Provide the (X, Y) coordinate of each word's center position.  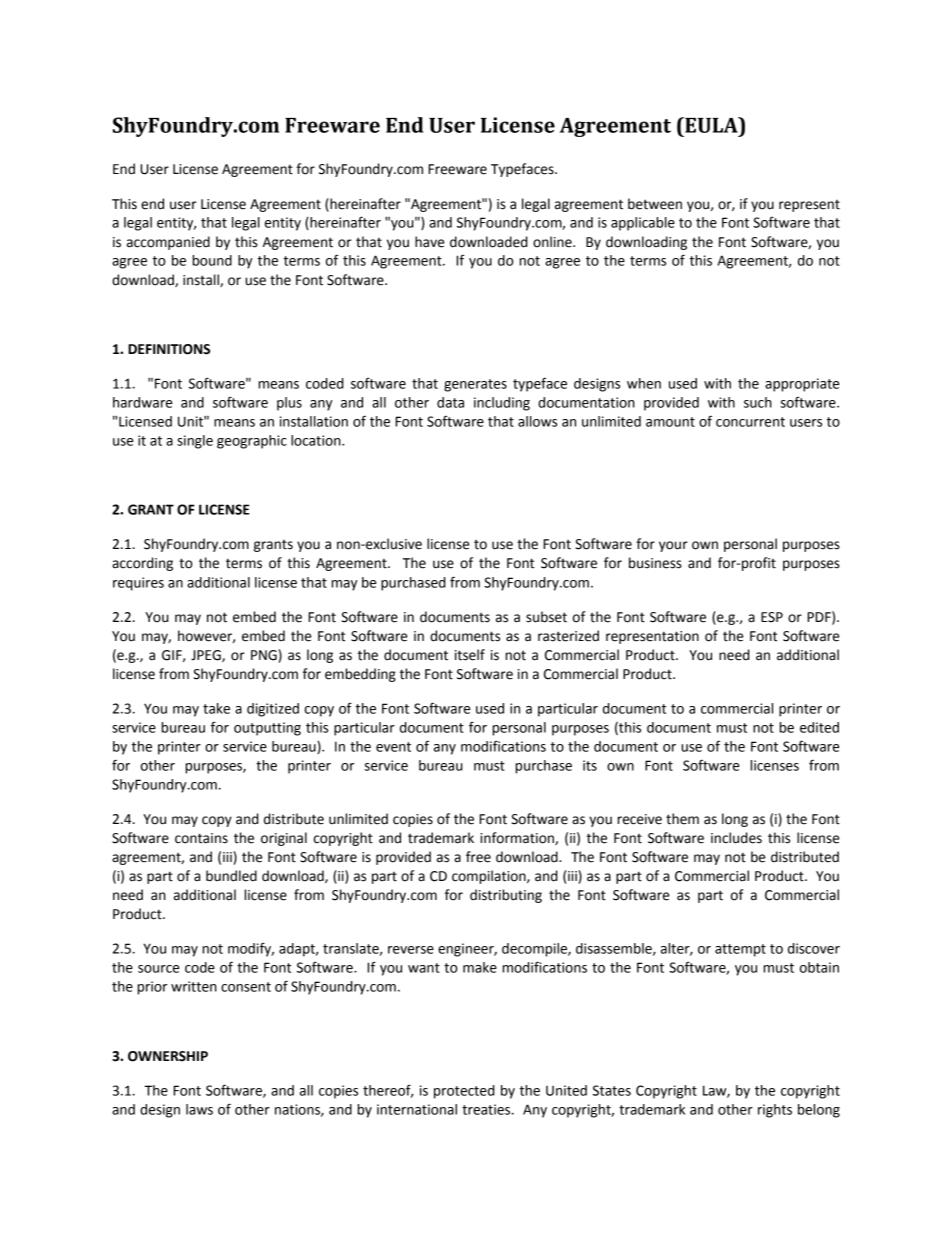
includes (736, 838)
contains (201, 838)
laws (199, 1109)
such (758, 402)
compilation (490, 877)
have (429, 242)
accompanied (168, 243)
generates (475, 385)
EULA (711, 125)
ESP (772, 617)
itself (470, 655)
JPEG (207, 656)
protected (464, 1092)
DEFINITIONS (169, 349)
